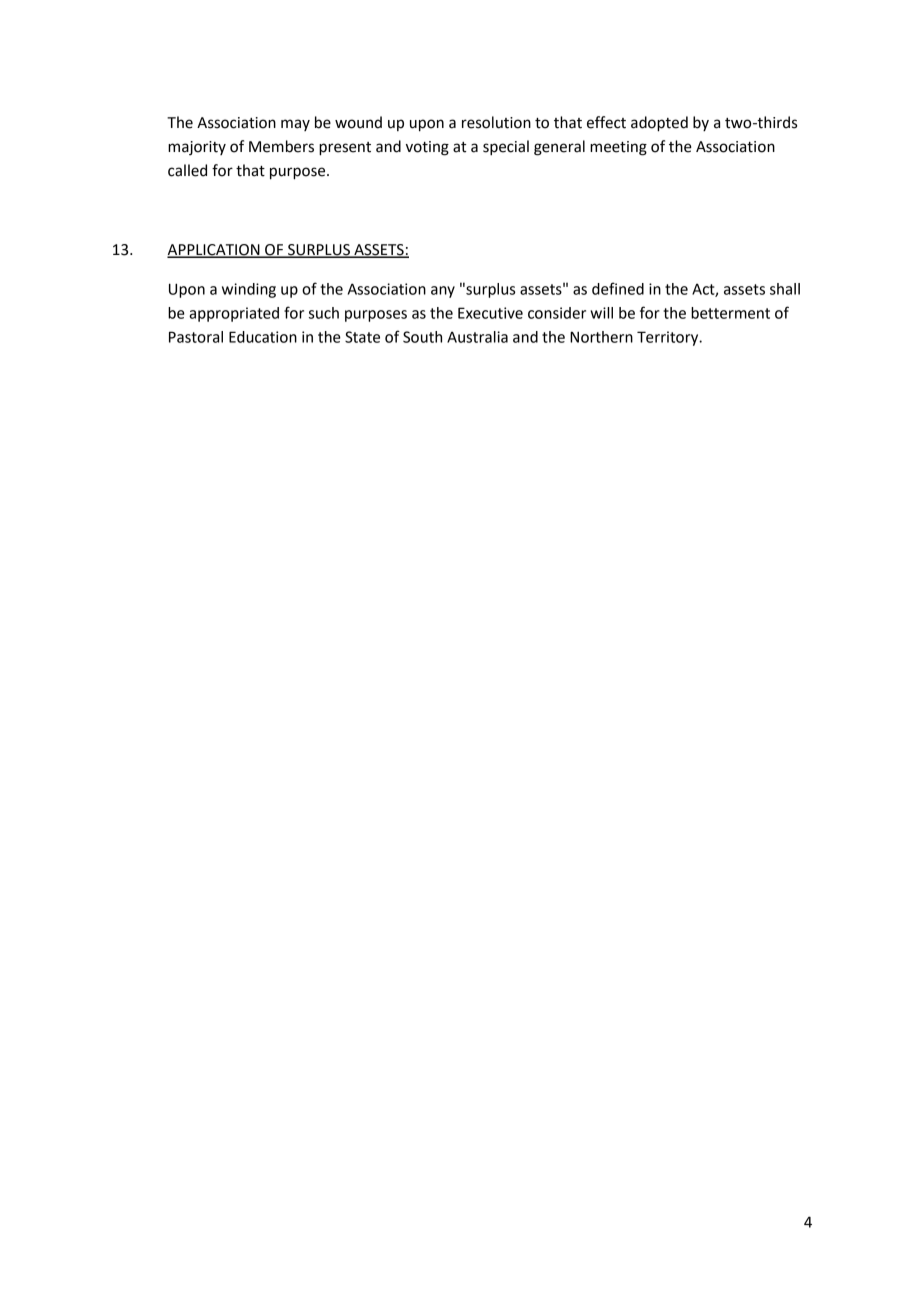 Image resolution: width=924 pixels, height=1308 pixels. I want to click on any, so click(443, 292).
